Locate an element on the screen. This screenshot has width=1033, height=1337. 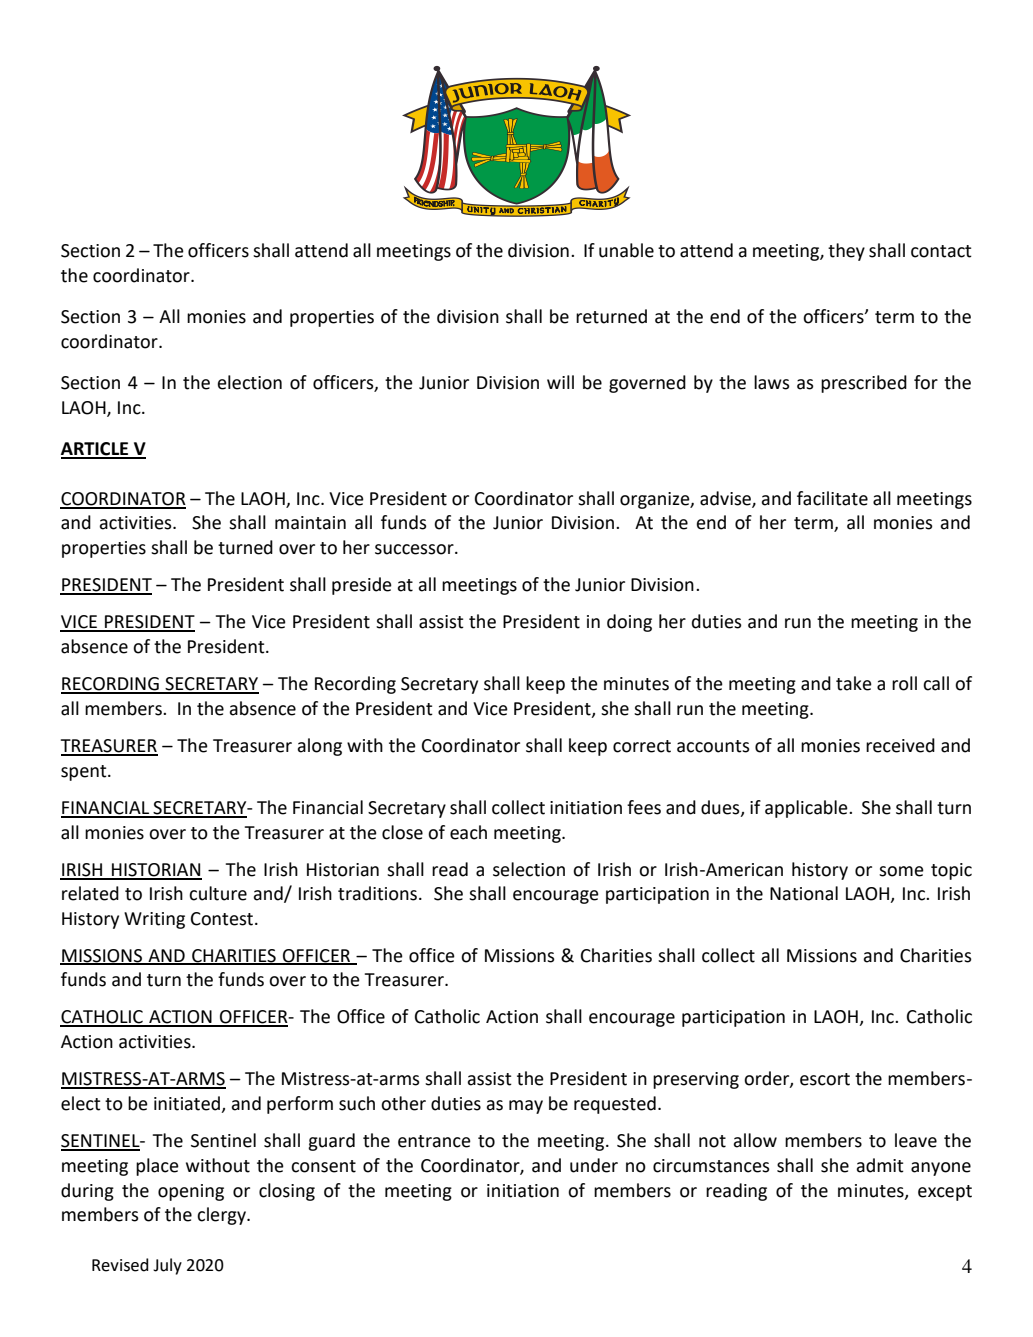
successor is located at coordinates (415, 549).
